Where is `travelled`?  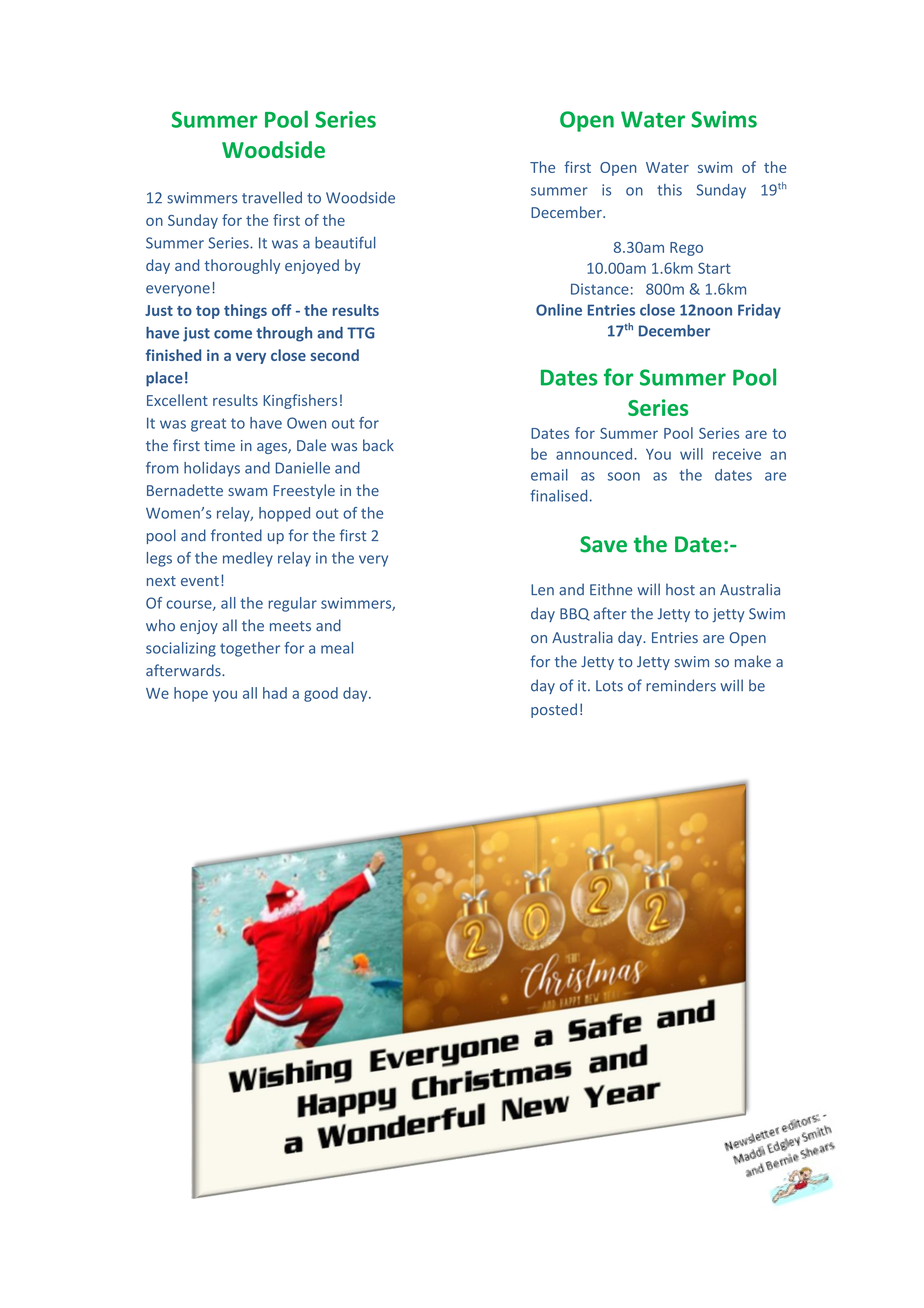 travelled is located at coordinates (272, 197).
